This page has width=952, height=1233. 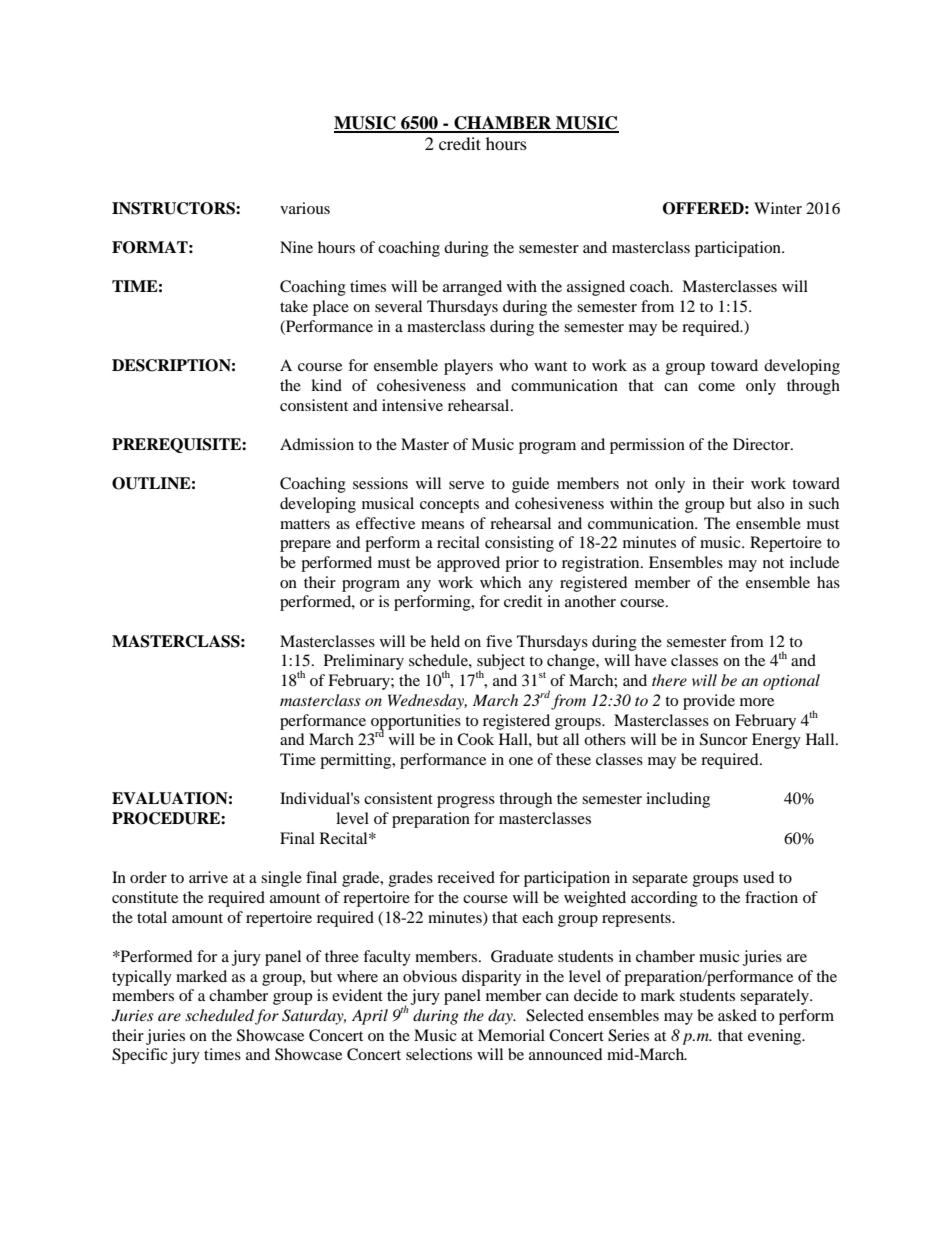 I want to click on also, so click(x=770, y=503).
